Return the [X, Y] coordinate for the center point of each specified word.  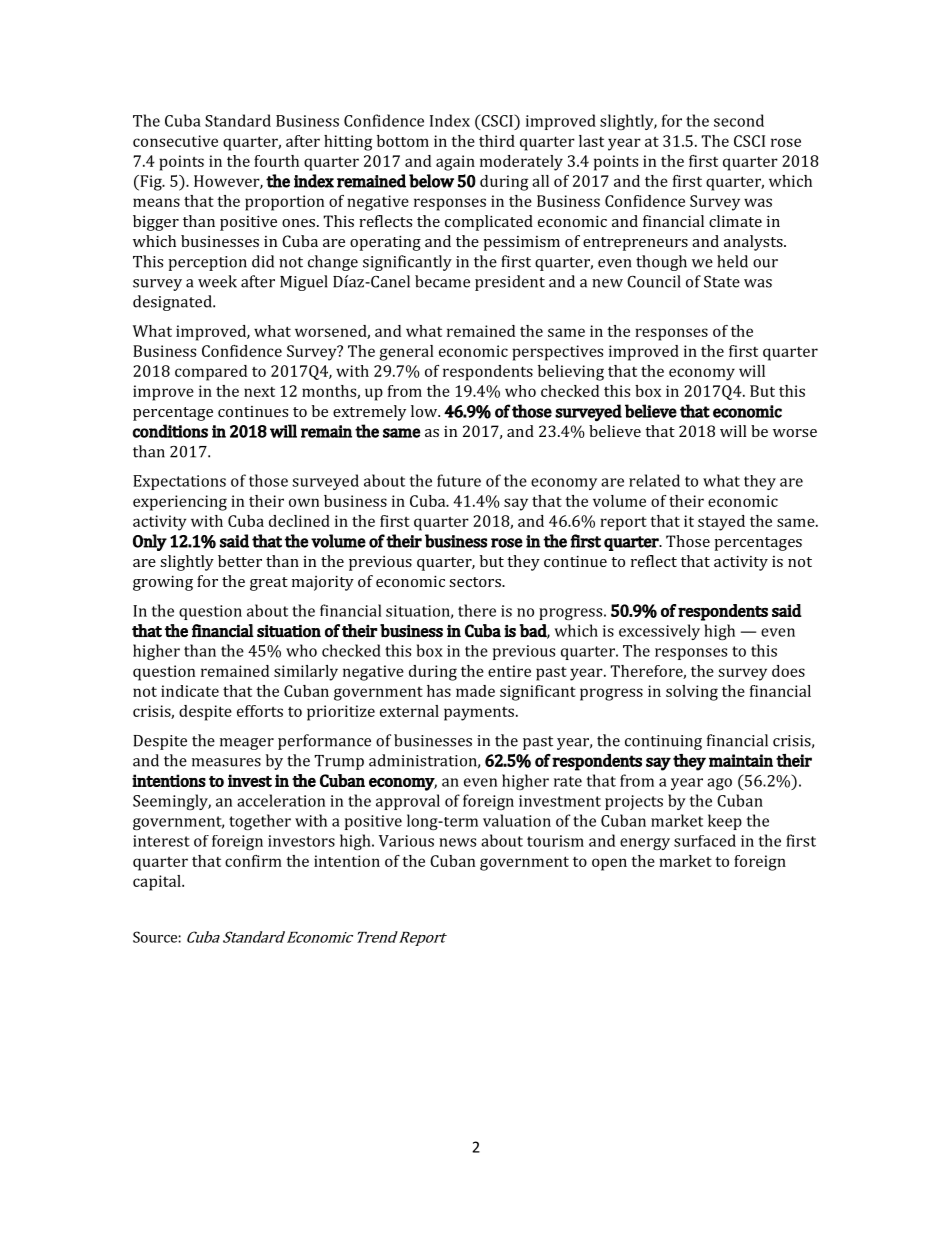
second [739, 120]
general [406, 353]
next [259, 392]
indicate [190, 691]
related [654, 480]
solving [692, 693]
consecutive [175, 141]
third [497, 141]
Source [155, 937]
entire [509, 671]
